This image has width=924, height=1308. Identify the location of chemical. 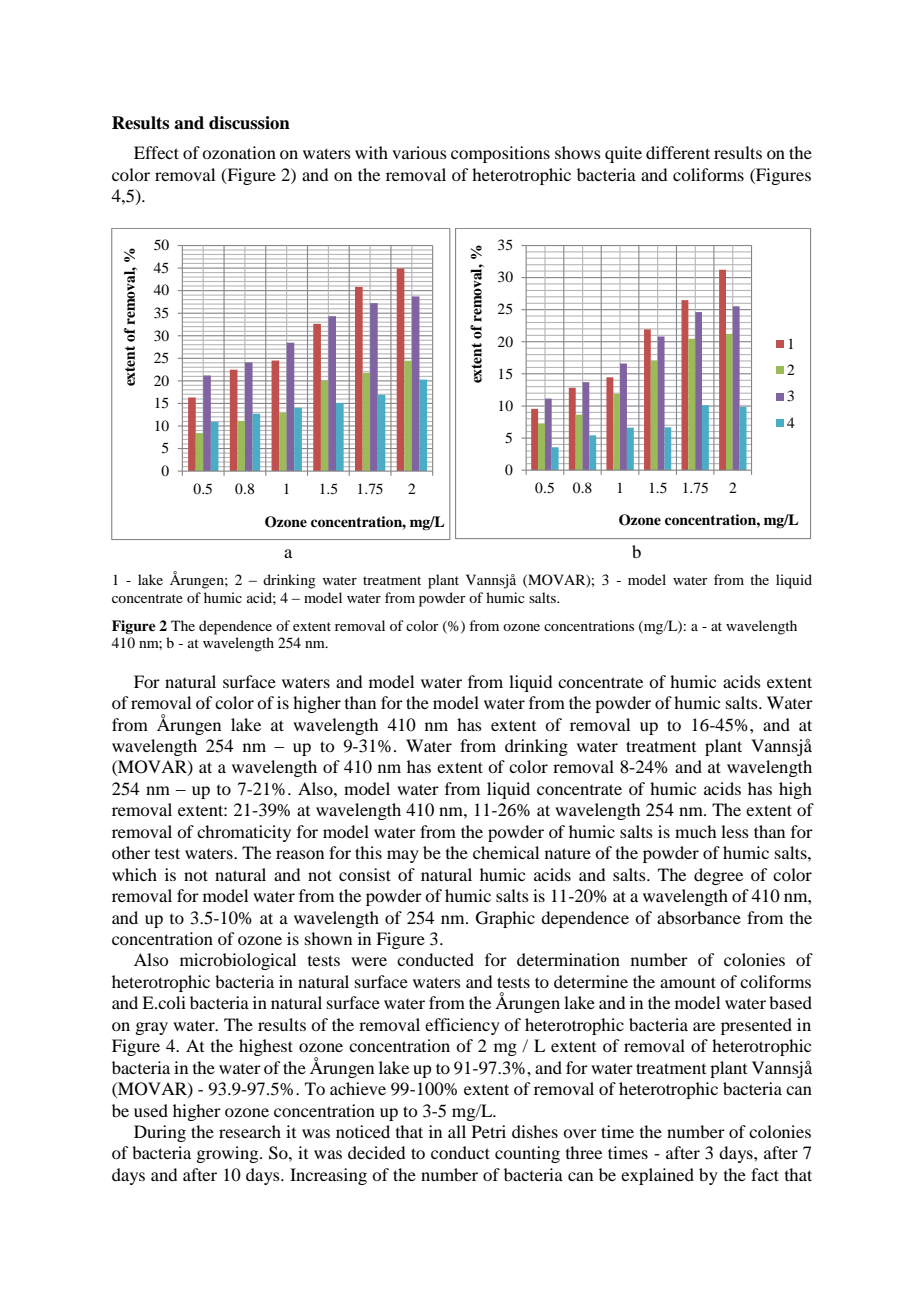
(506, 852).
